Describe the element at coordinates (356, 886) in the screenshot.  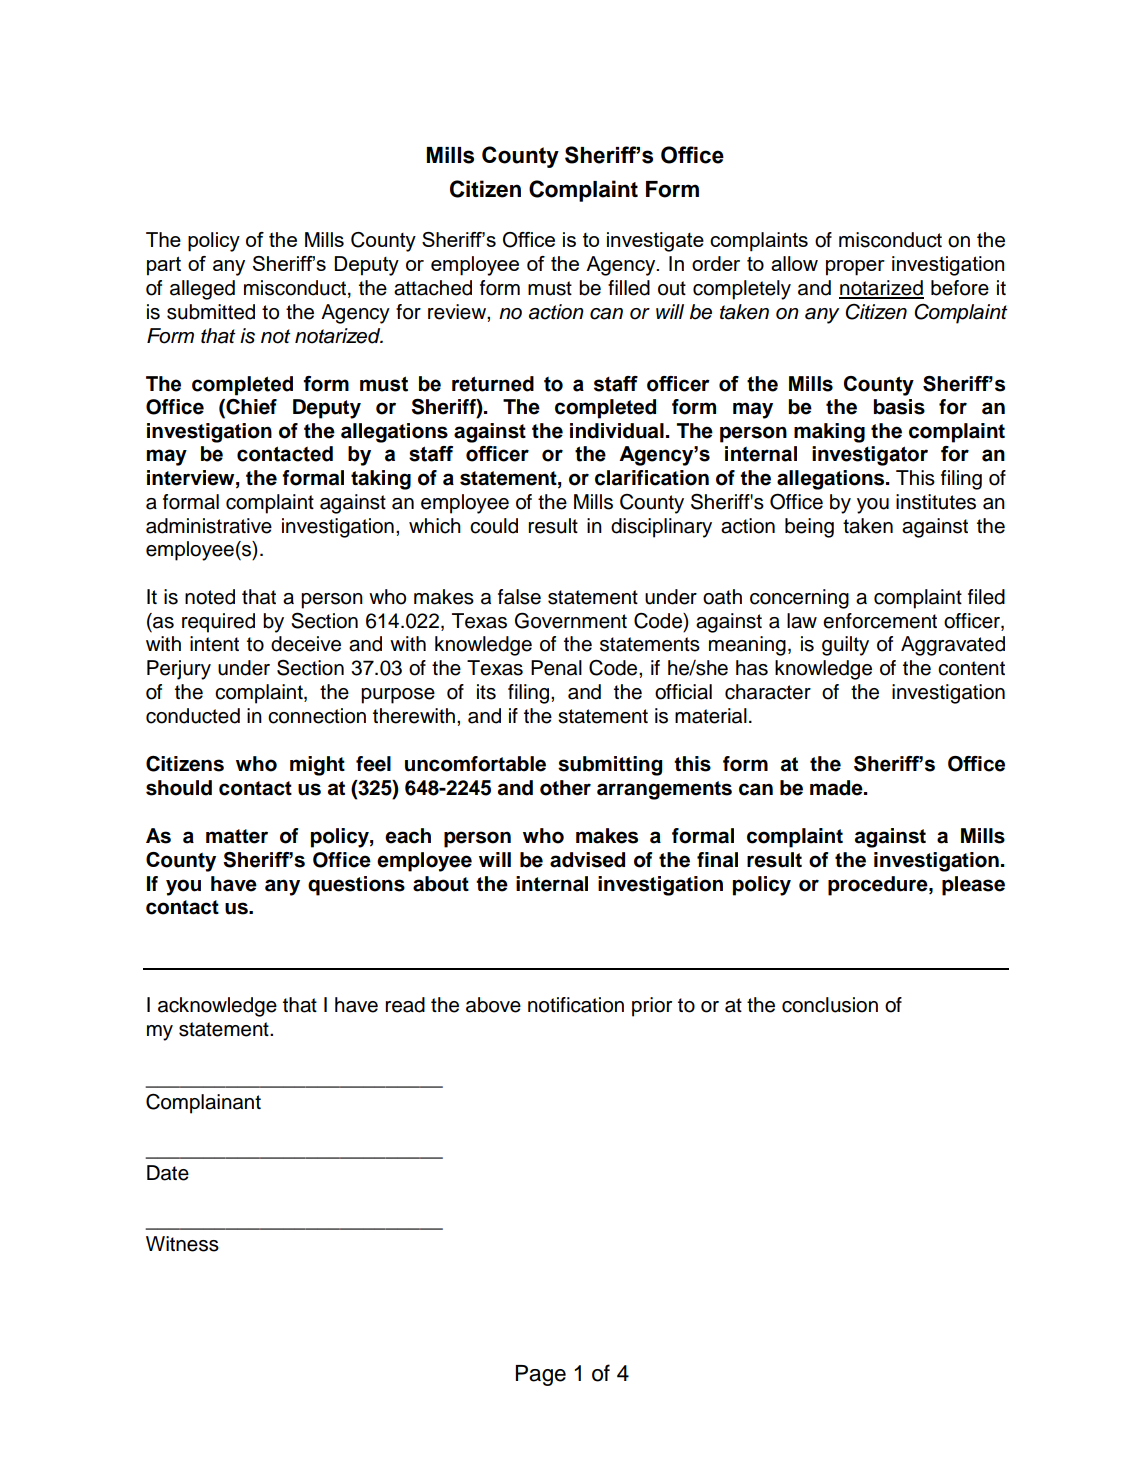
I see `questions` at that location.
